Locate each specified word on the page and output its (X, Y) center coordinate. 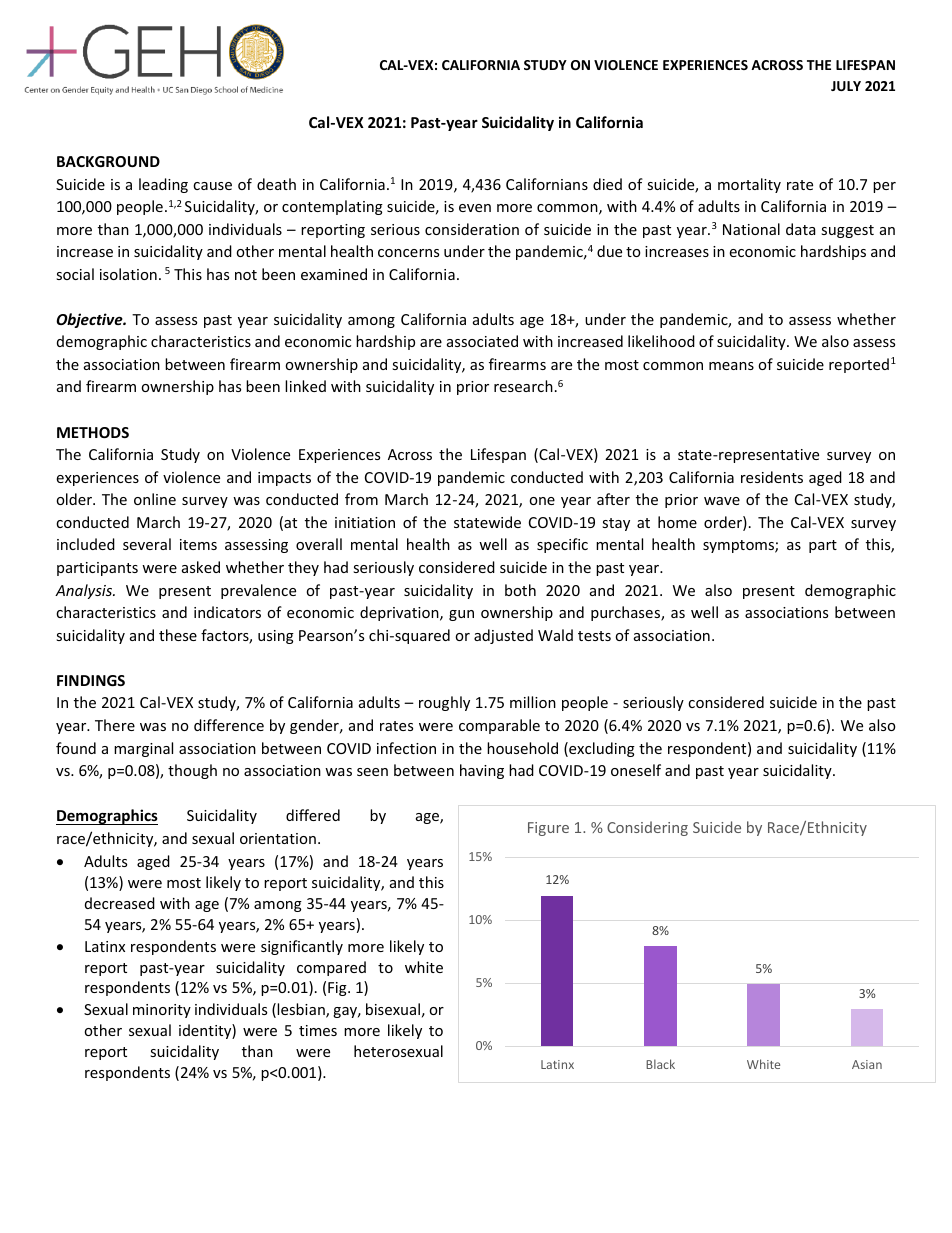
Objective (90, 320)
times (318, 1030)
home (677, 522)
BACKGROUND (108, 161)
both (520, 590)
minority (162, 1011)
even (475, 208)
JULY (846, 86)
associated (482, 341)
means (731, 366)
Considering (647, 828)
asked (201, 567)
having (482, 771)
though (192, 771)
